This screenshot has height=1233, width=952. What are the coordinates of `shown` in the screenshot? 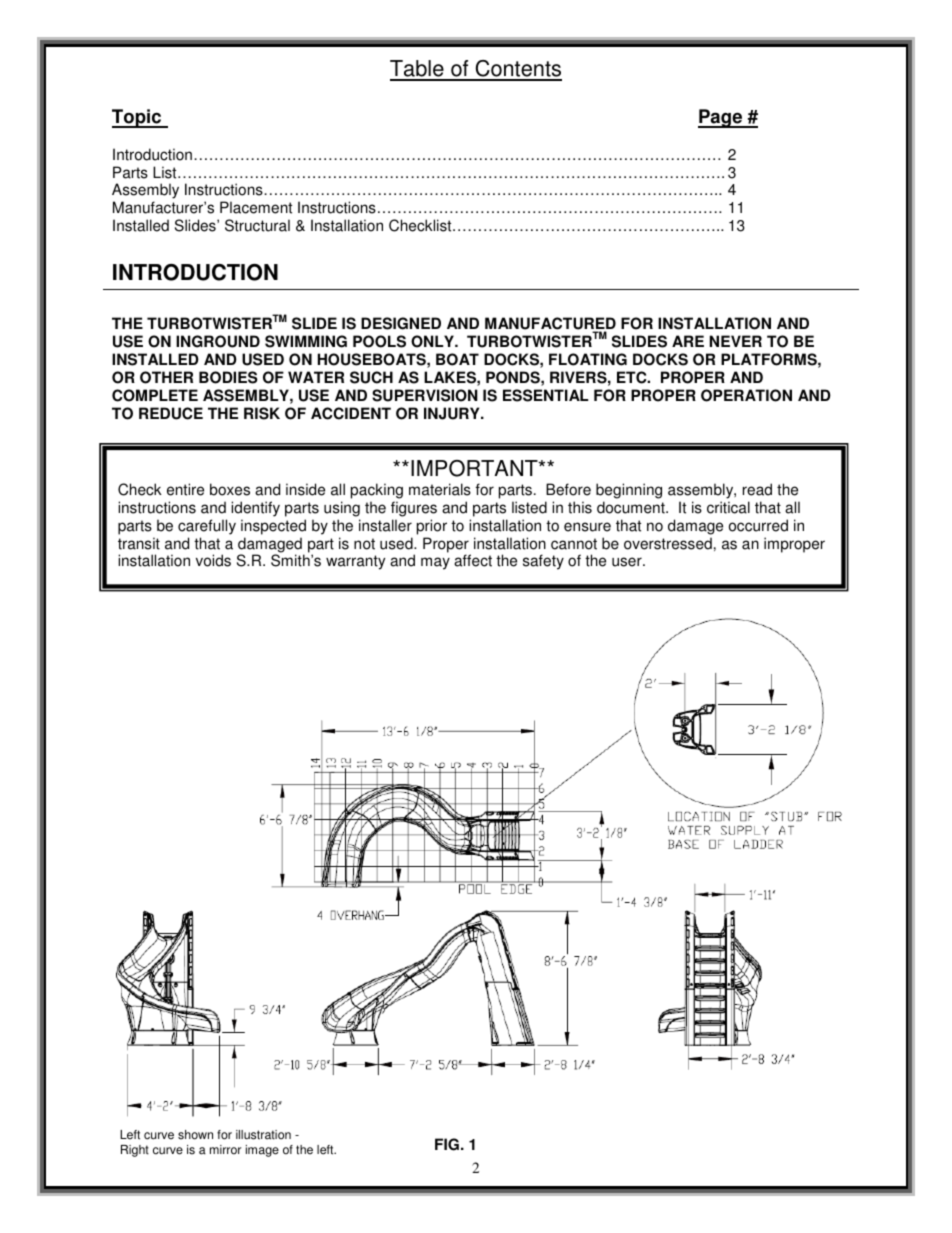 It's located at (195, 1135).
